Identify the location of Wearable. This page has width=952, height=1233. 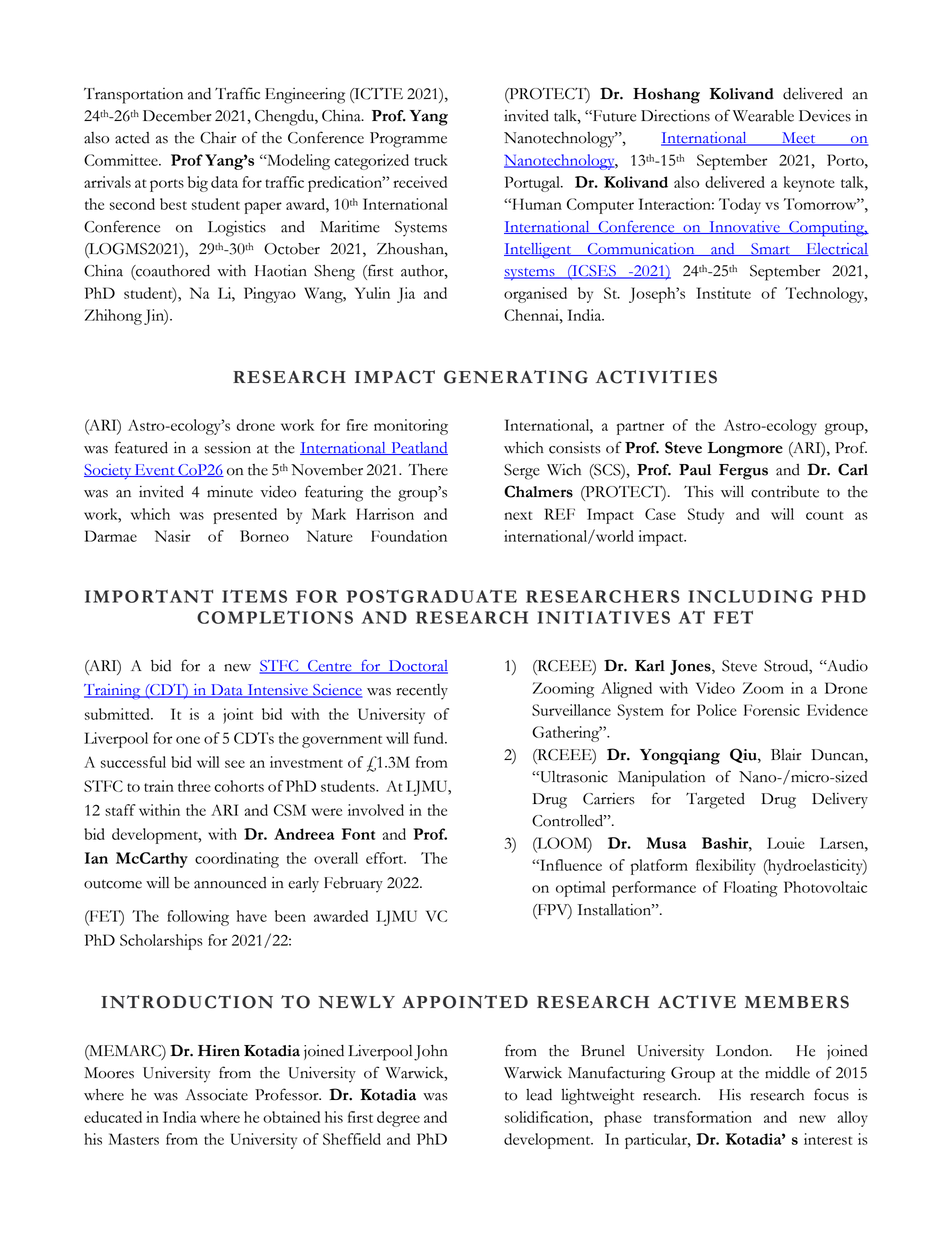
(763, 116).
